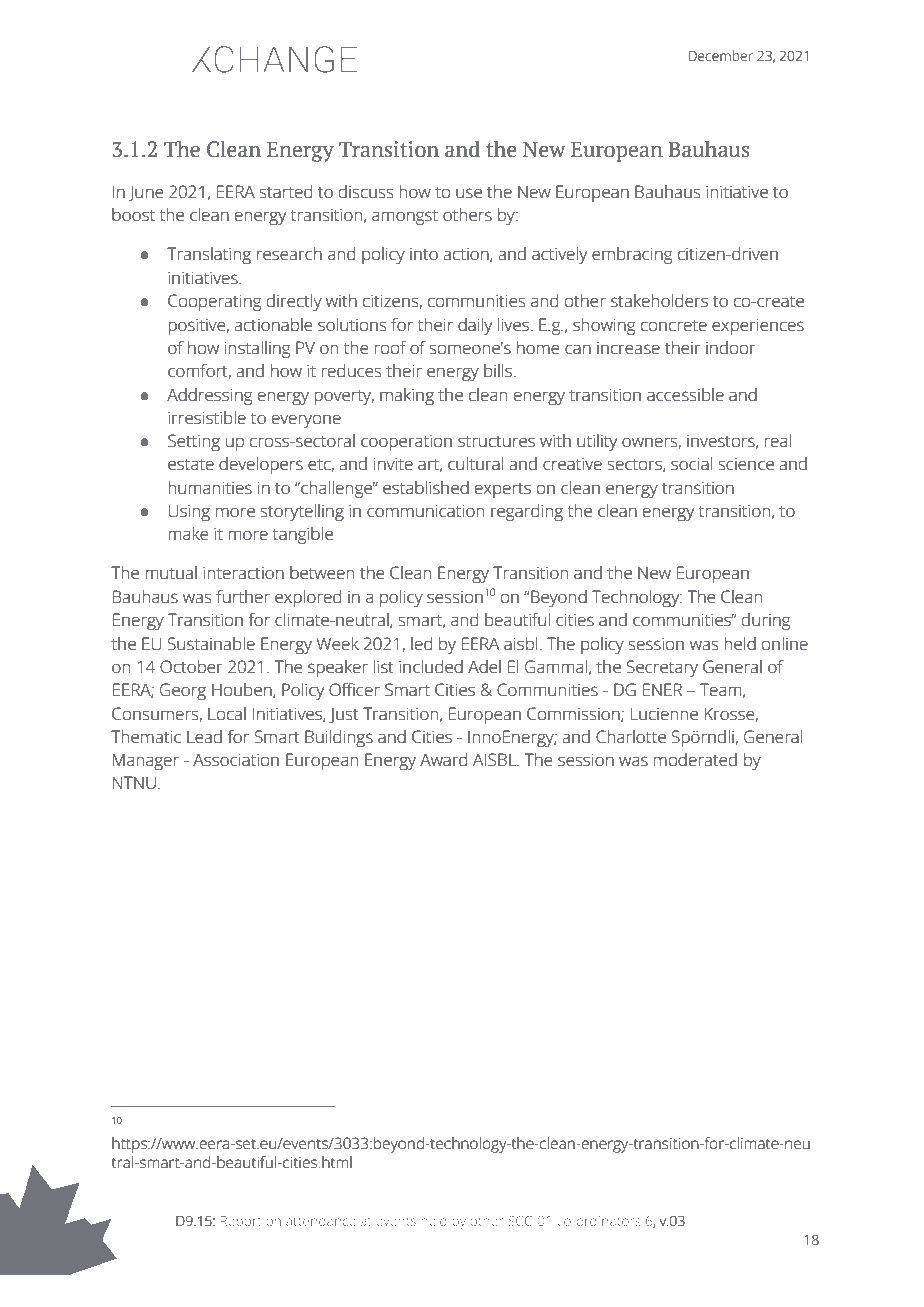 This screenshot has width=924, height=1307. What do you see at coordinates (145, 193) in the screenshot?
I see `June` at bounding box center [145, 193].
